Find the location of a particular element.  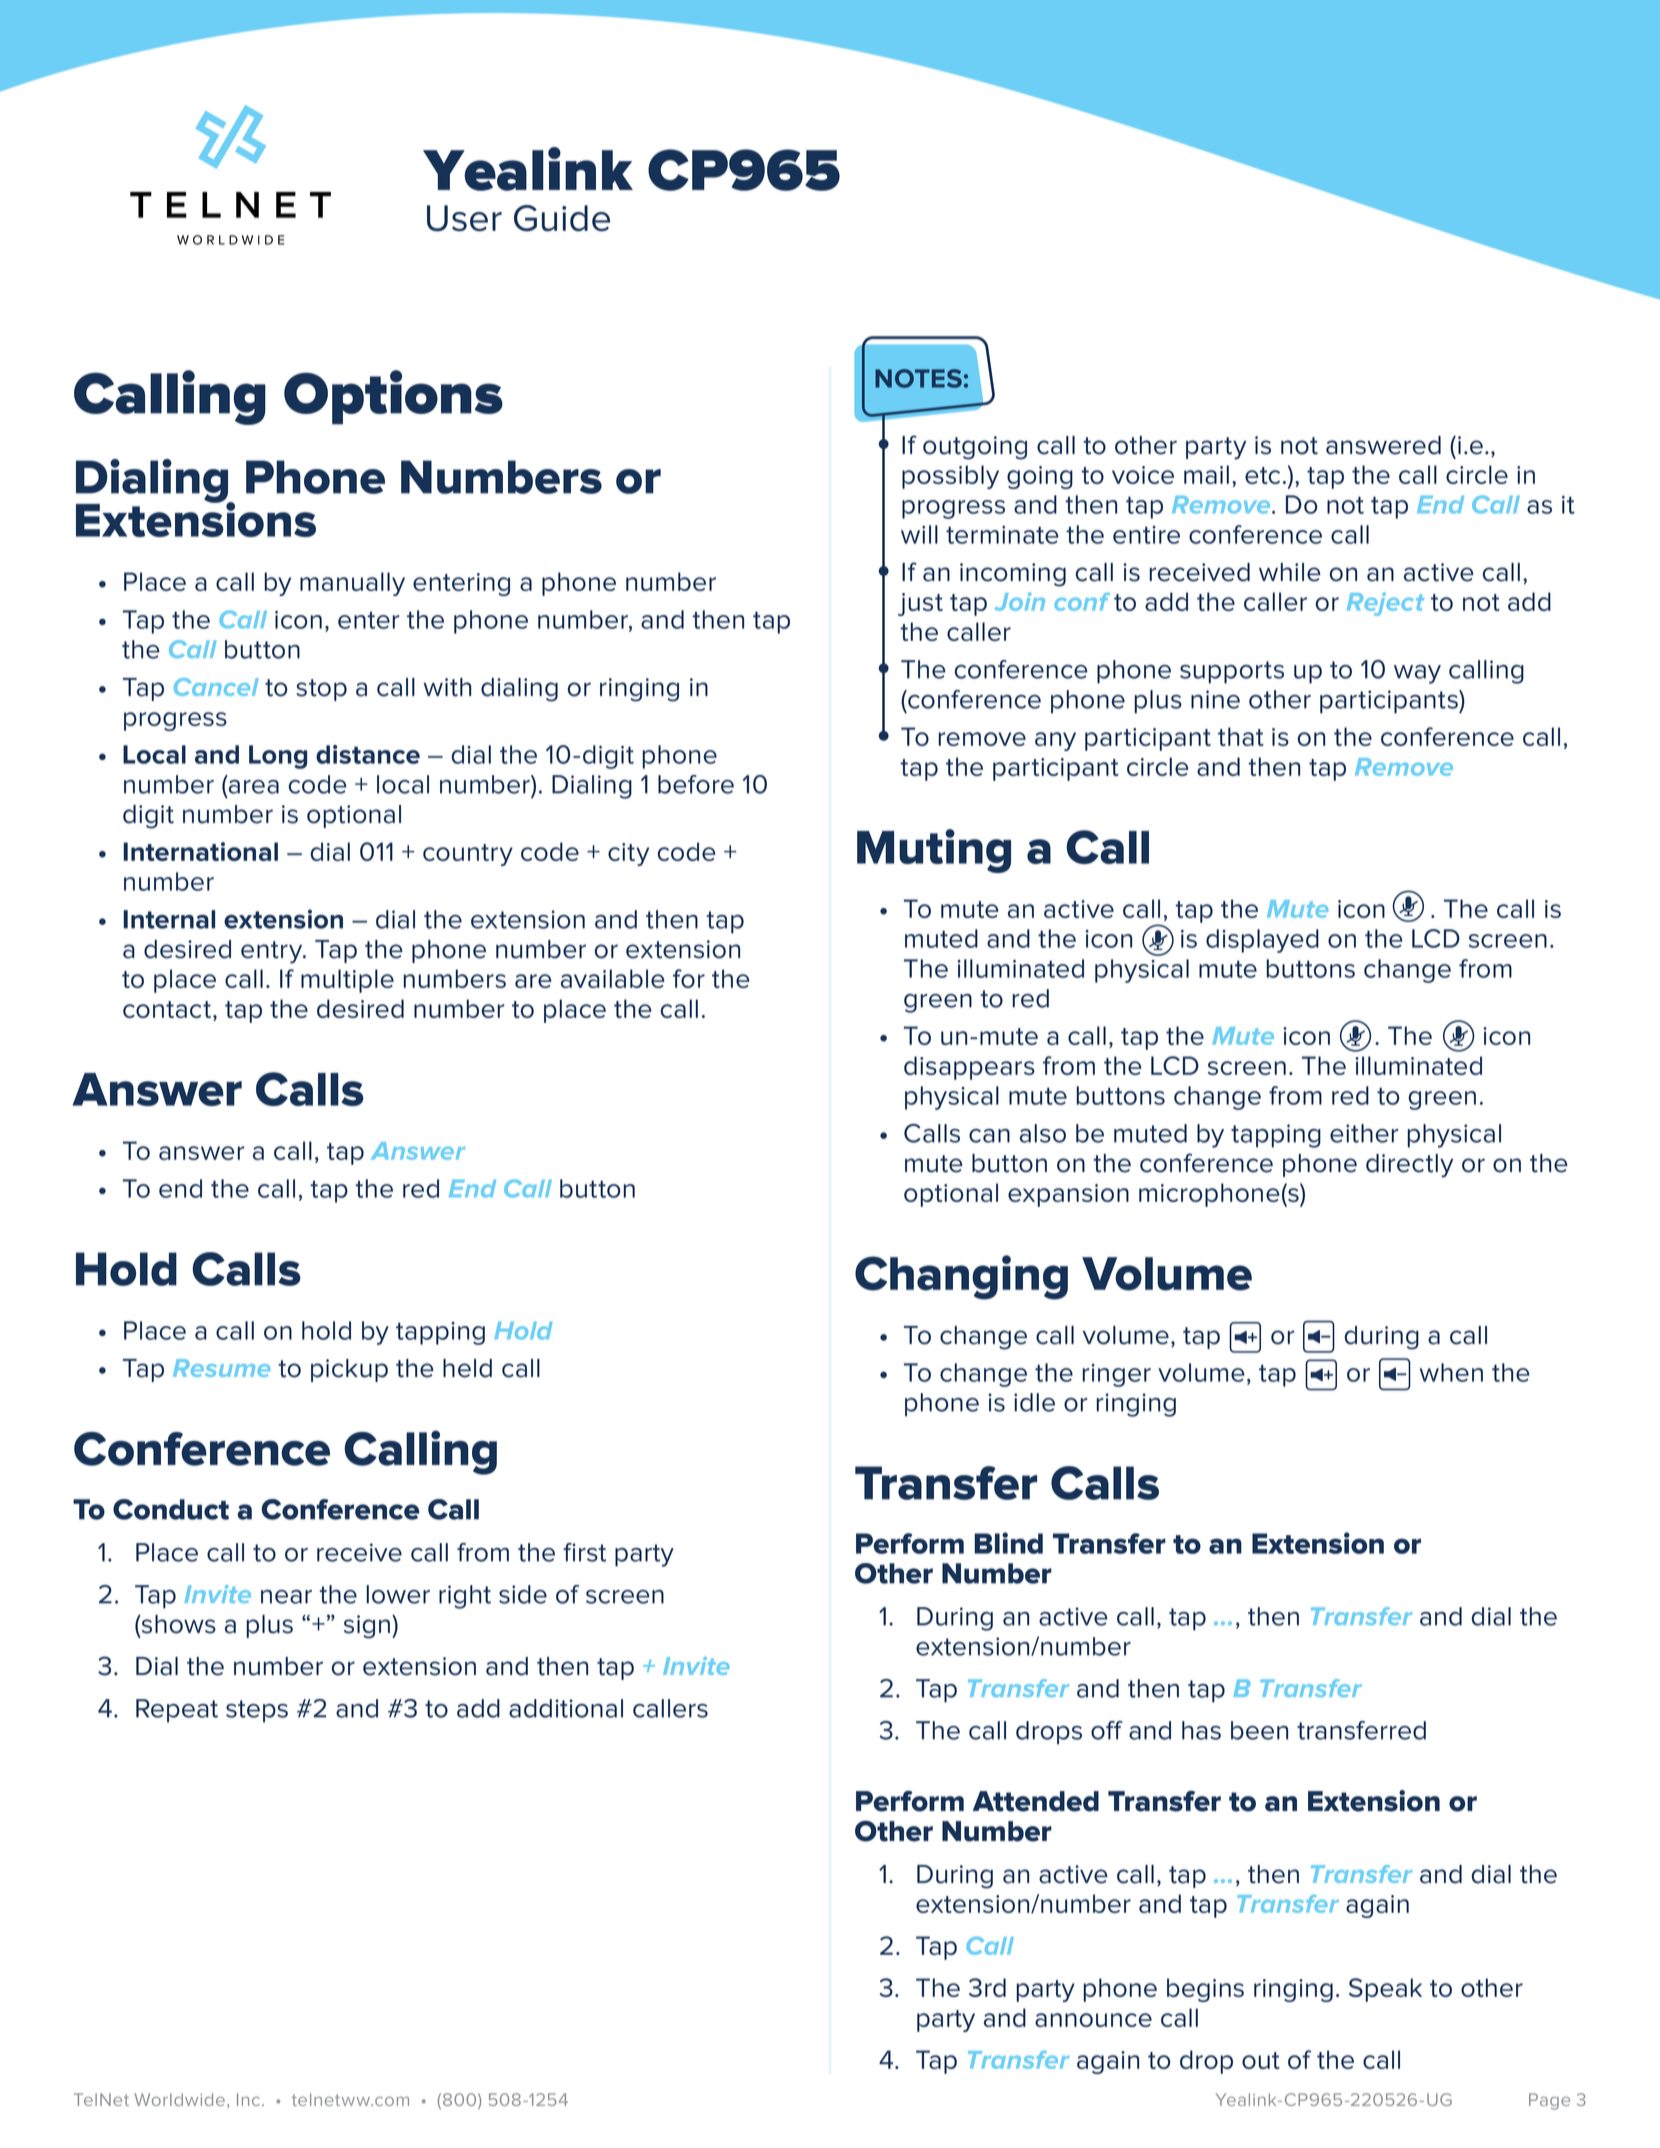

User is located at coordinates (464, 218).
